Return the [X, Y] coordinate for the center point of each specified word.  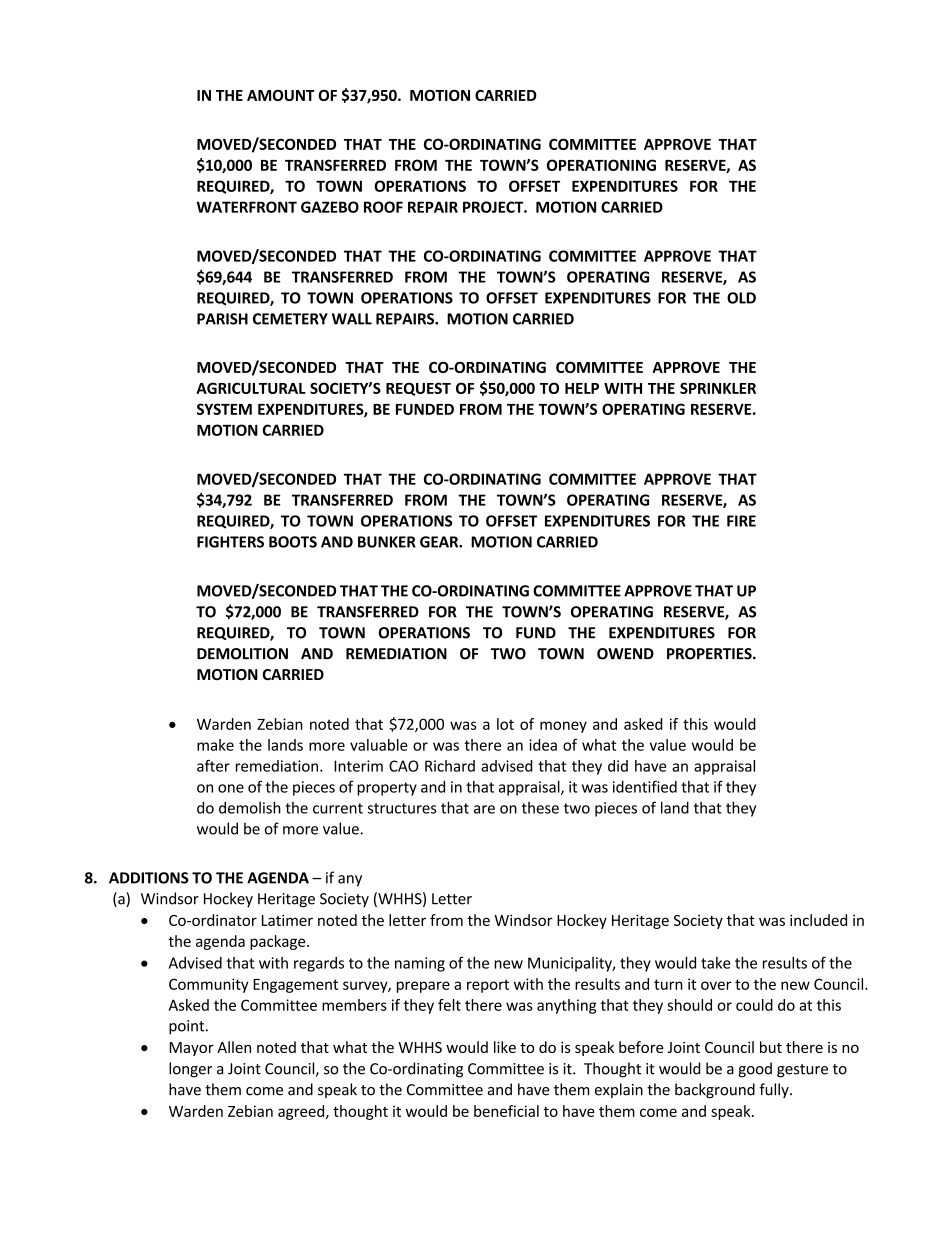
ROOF [383, 207]
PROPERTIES [710, 654]
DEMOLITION [242, 654]
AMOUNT [281, 95]
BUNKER [387, 542]
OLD [741, 298]
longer [190, 1070]
